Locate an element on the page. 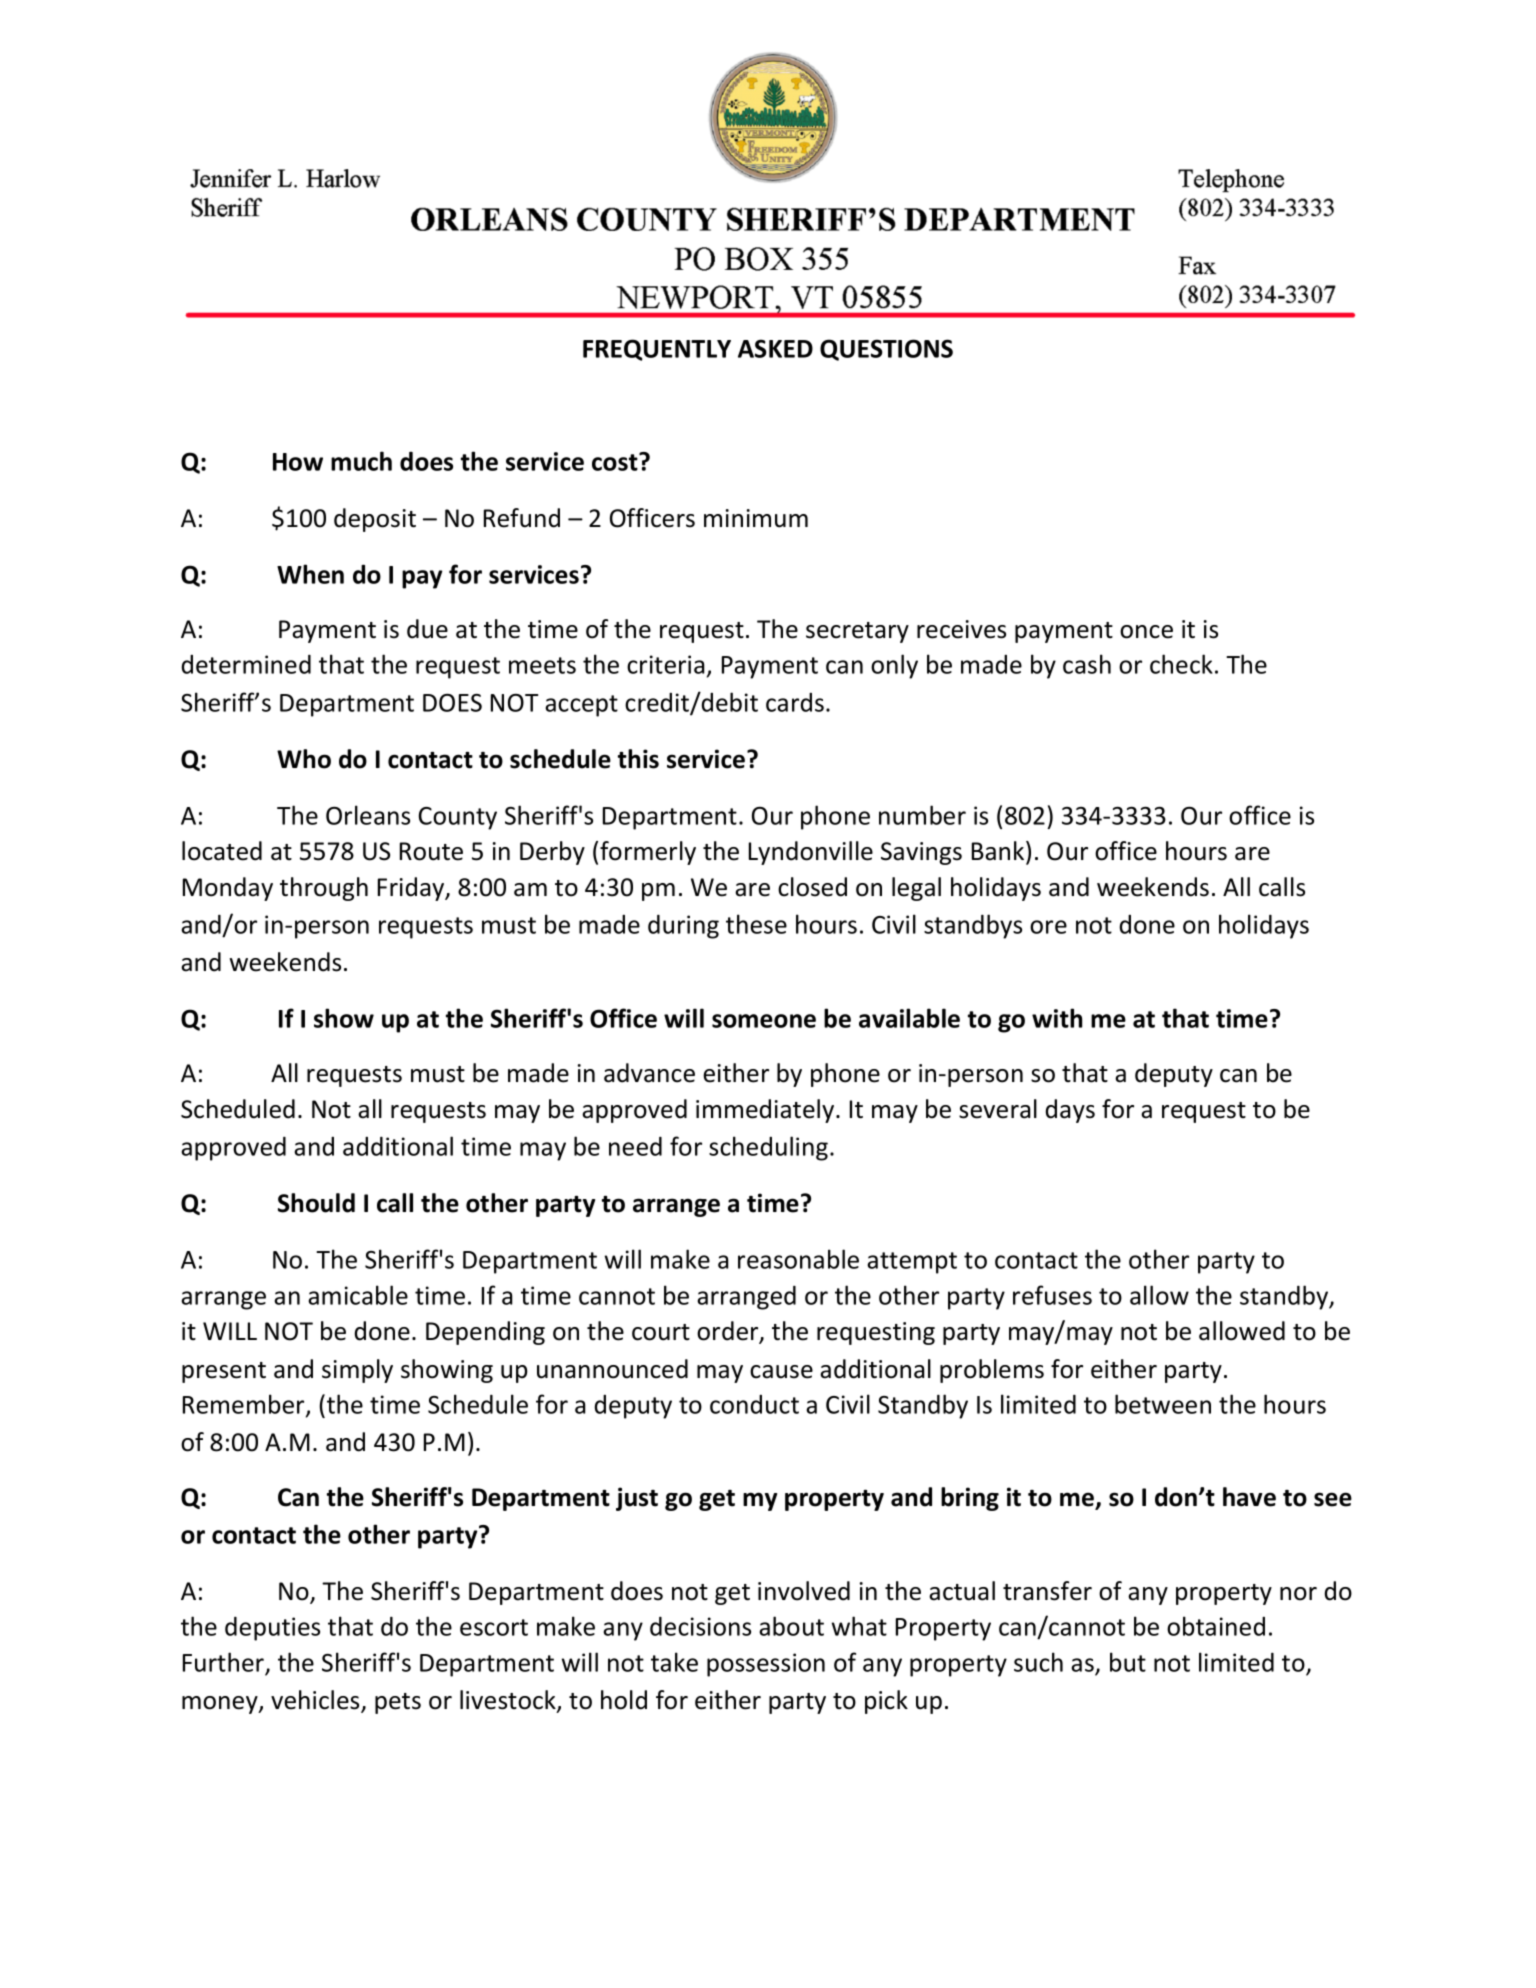 This document has height=1988, width=1536. cause is located at coordinates (781, 1372).
